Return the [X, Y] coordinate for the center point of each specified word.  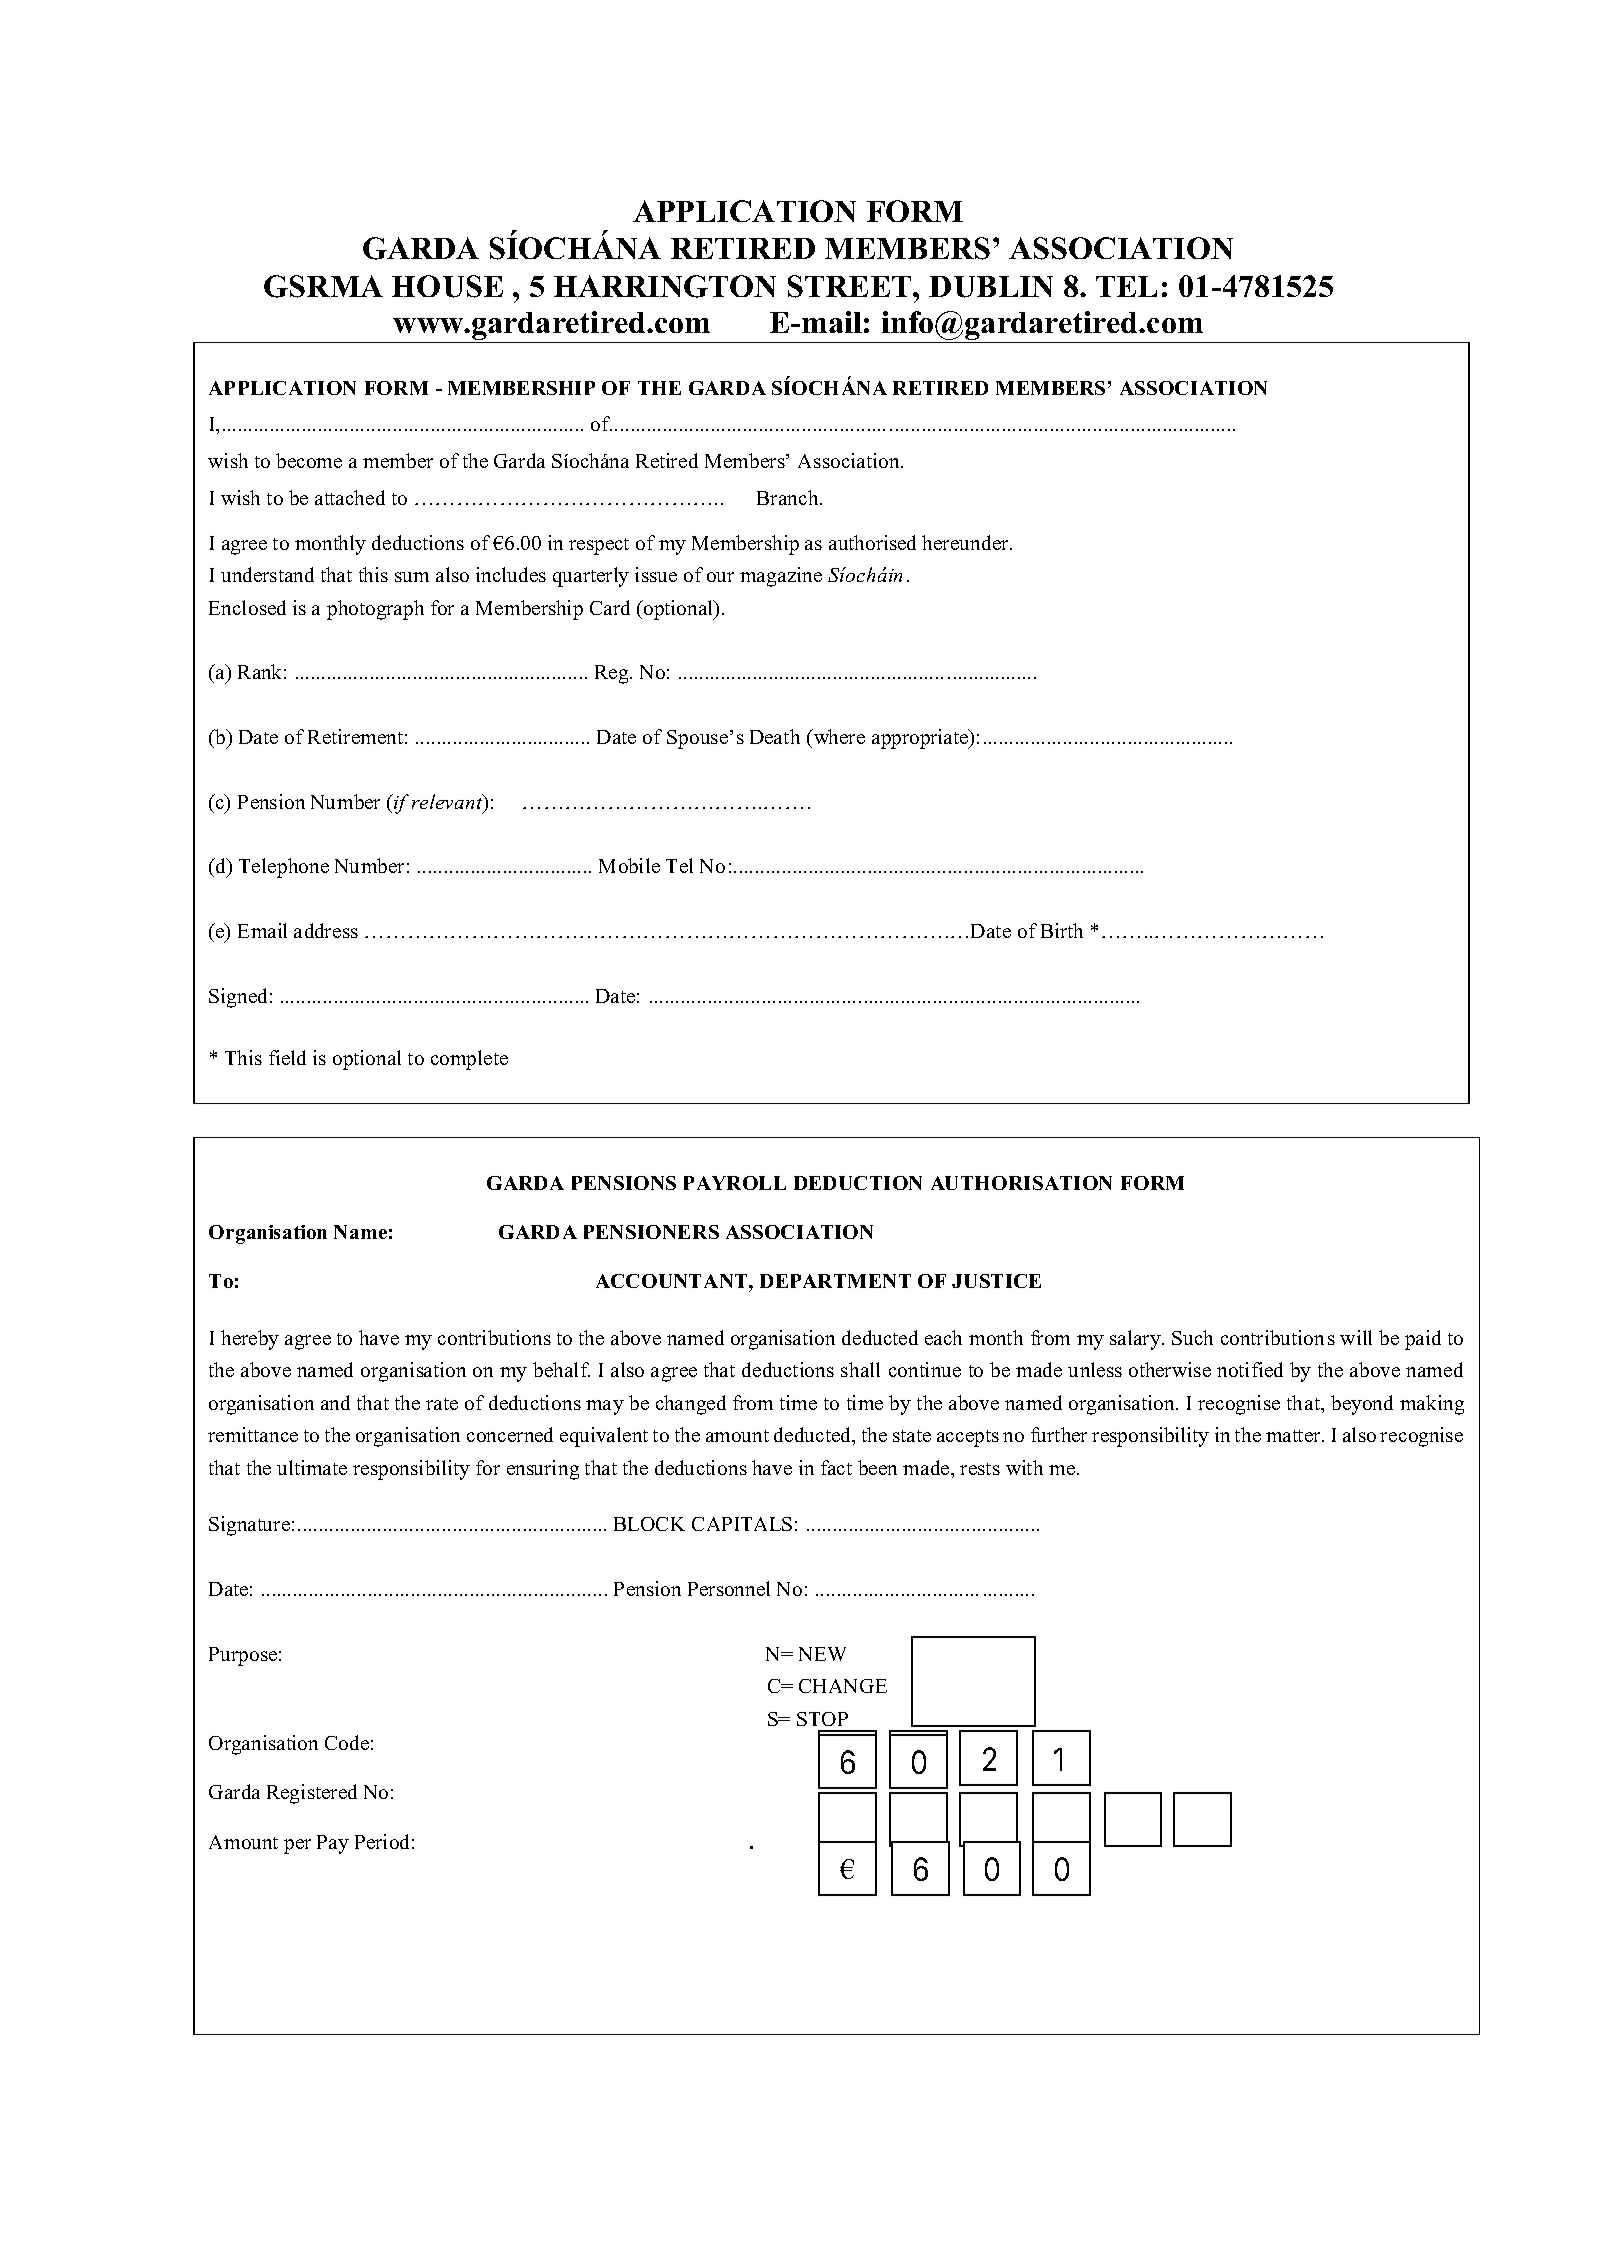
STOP [822, 1719]
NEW [822, 1654]
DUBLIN [991, 287]
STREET [851, 286]
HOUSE [447, 286]
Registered [312, 1794]
